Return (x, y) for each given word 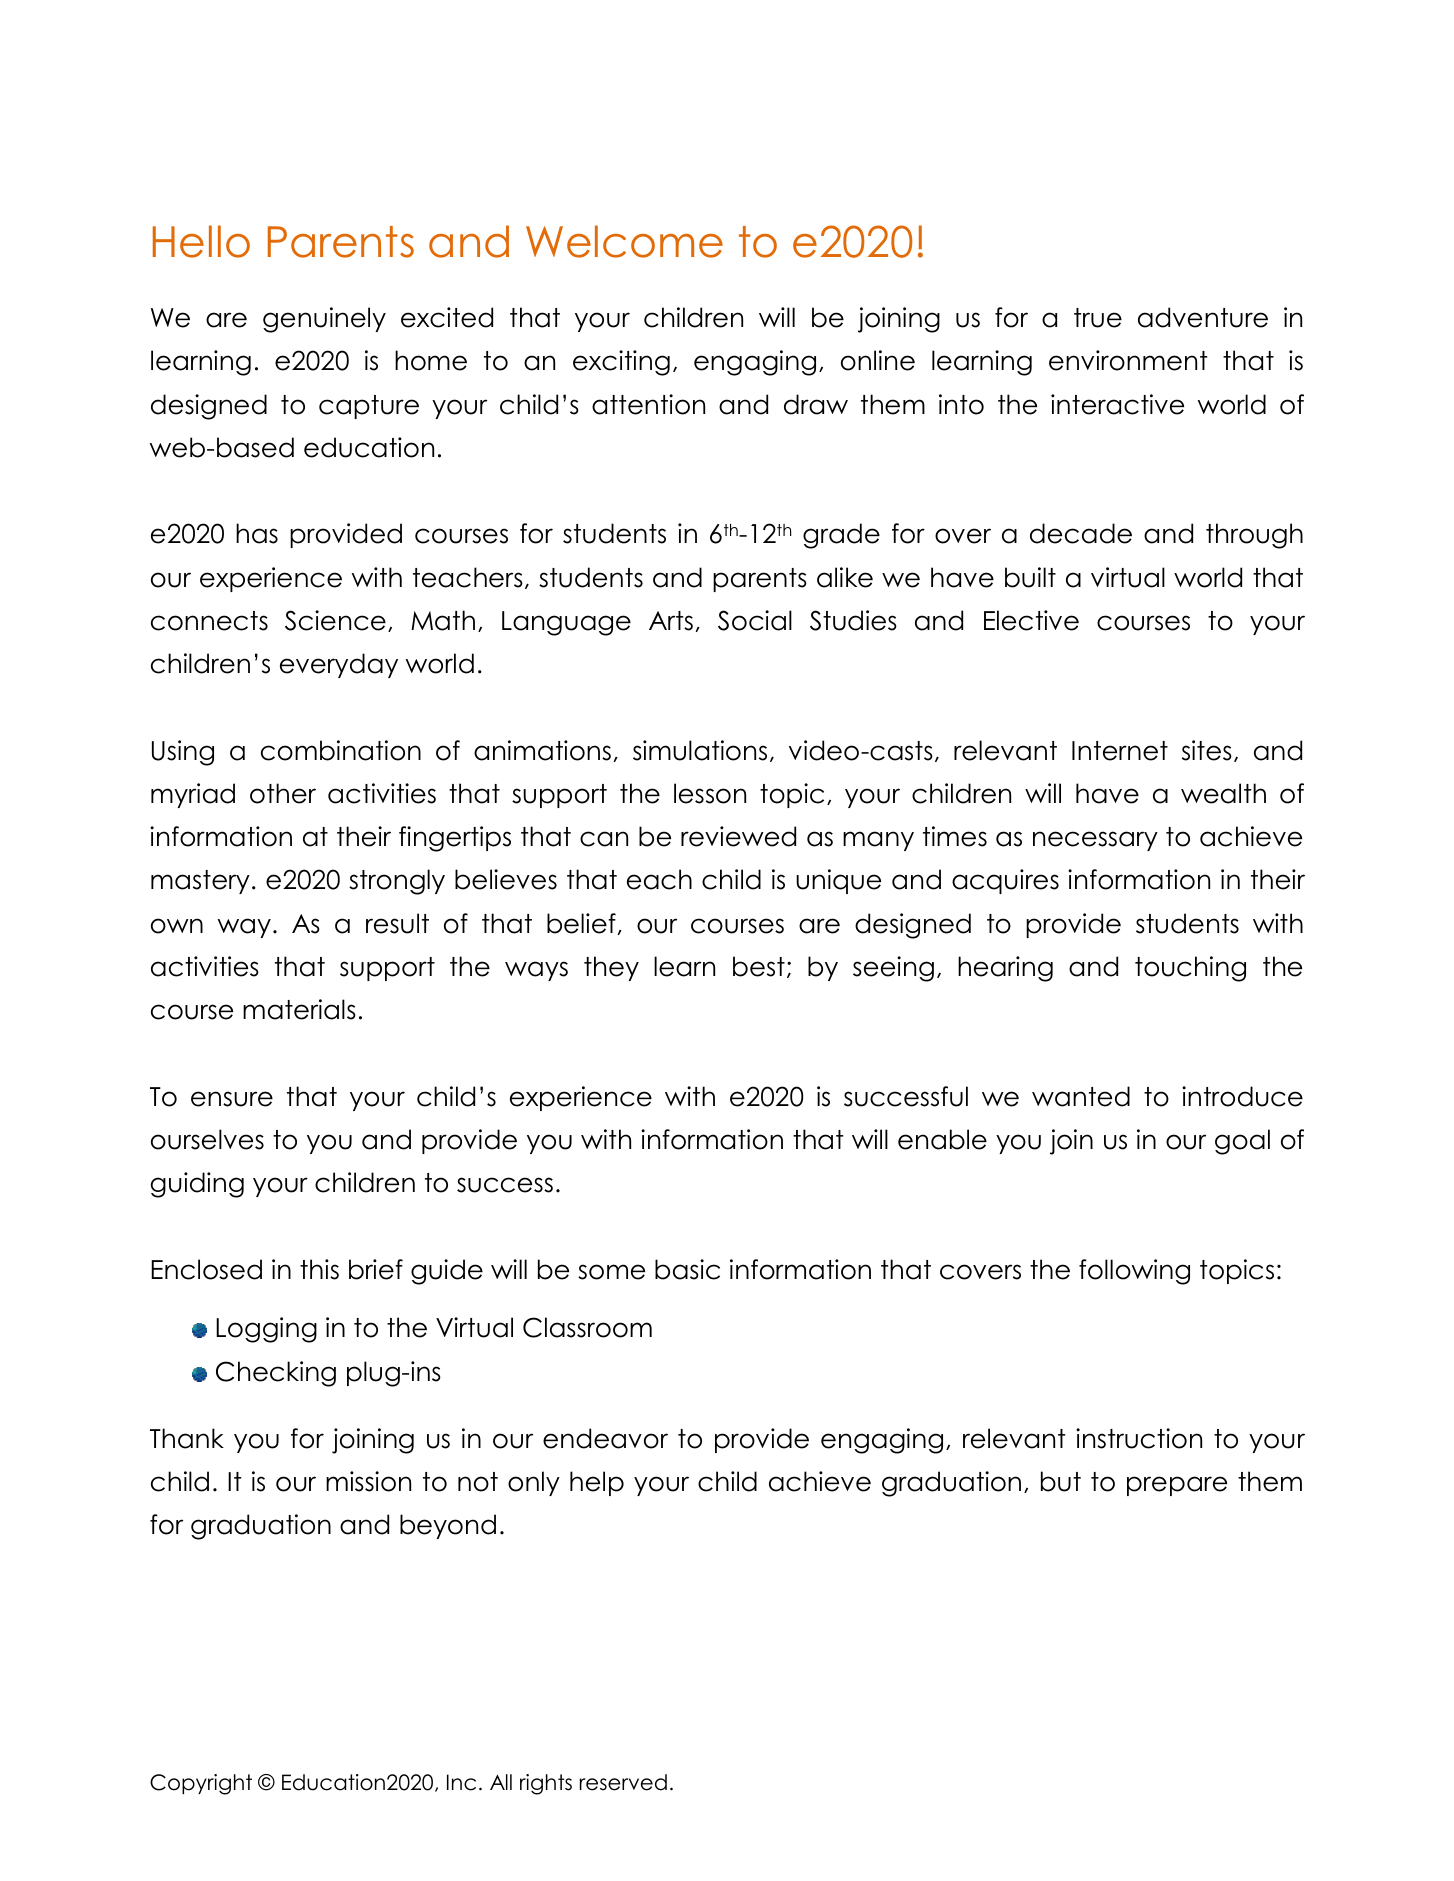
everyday (339, 665)
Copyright (201, 1784)
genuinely (324, 320)
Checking (276, 1374)
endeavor (605, 1438)
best (759, 966)
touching (1190, 969)
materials (299, 1009)
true (1098, 318)
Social (755, 620)
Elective (1031, 620)
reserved (623, 1782)
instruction (1139, 1438)
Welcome (624, 241)
